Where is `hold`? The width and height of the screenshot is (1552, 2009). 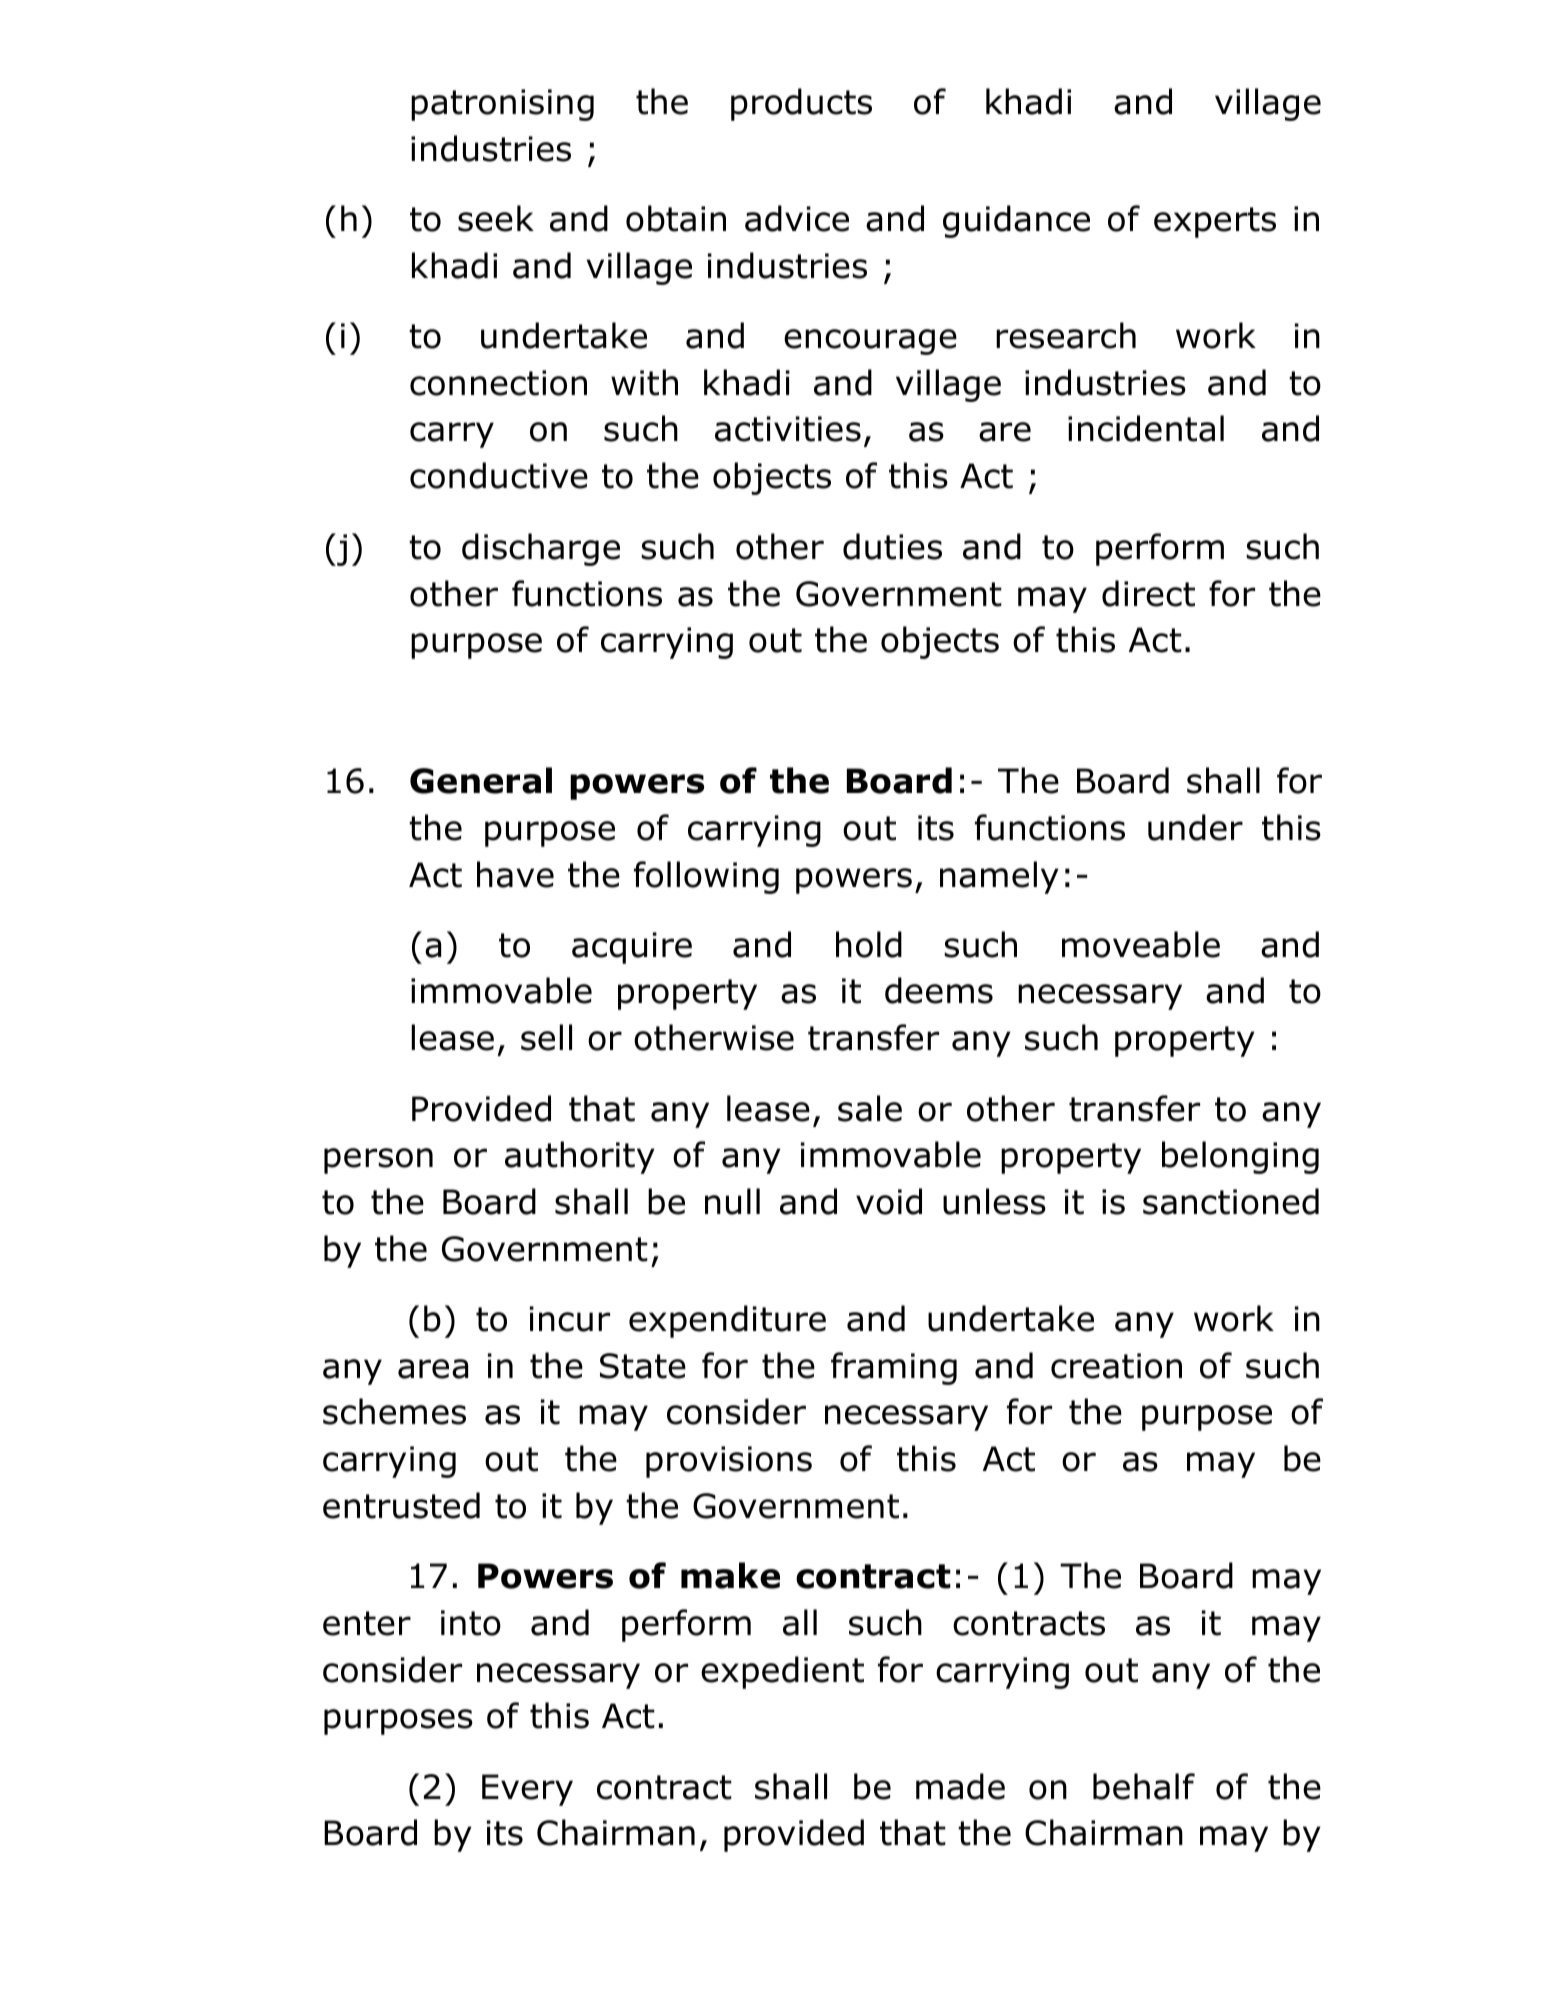
hold is located at coordinates (869, 944).
